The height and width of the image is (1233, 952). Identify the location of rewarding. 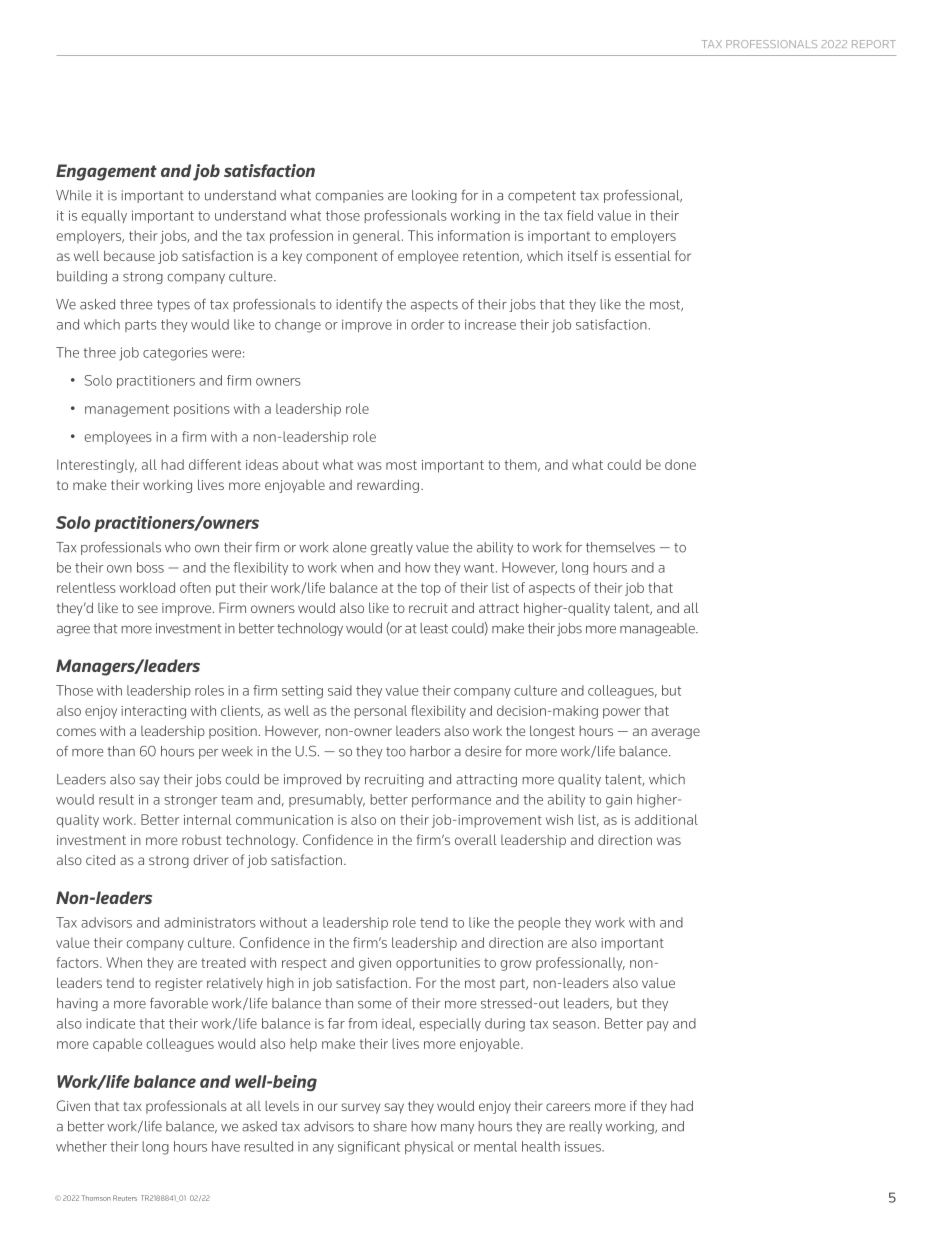
(388, 486).
